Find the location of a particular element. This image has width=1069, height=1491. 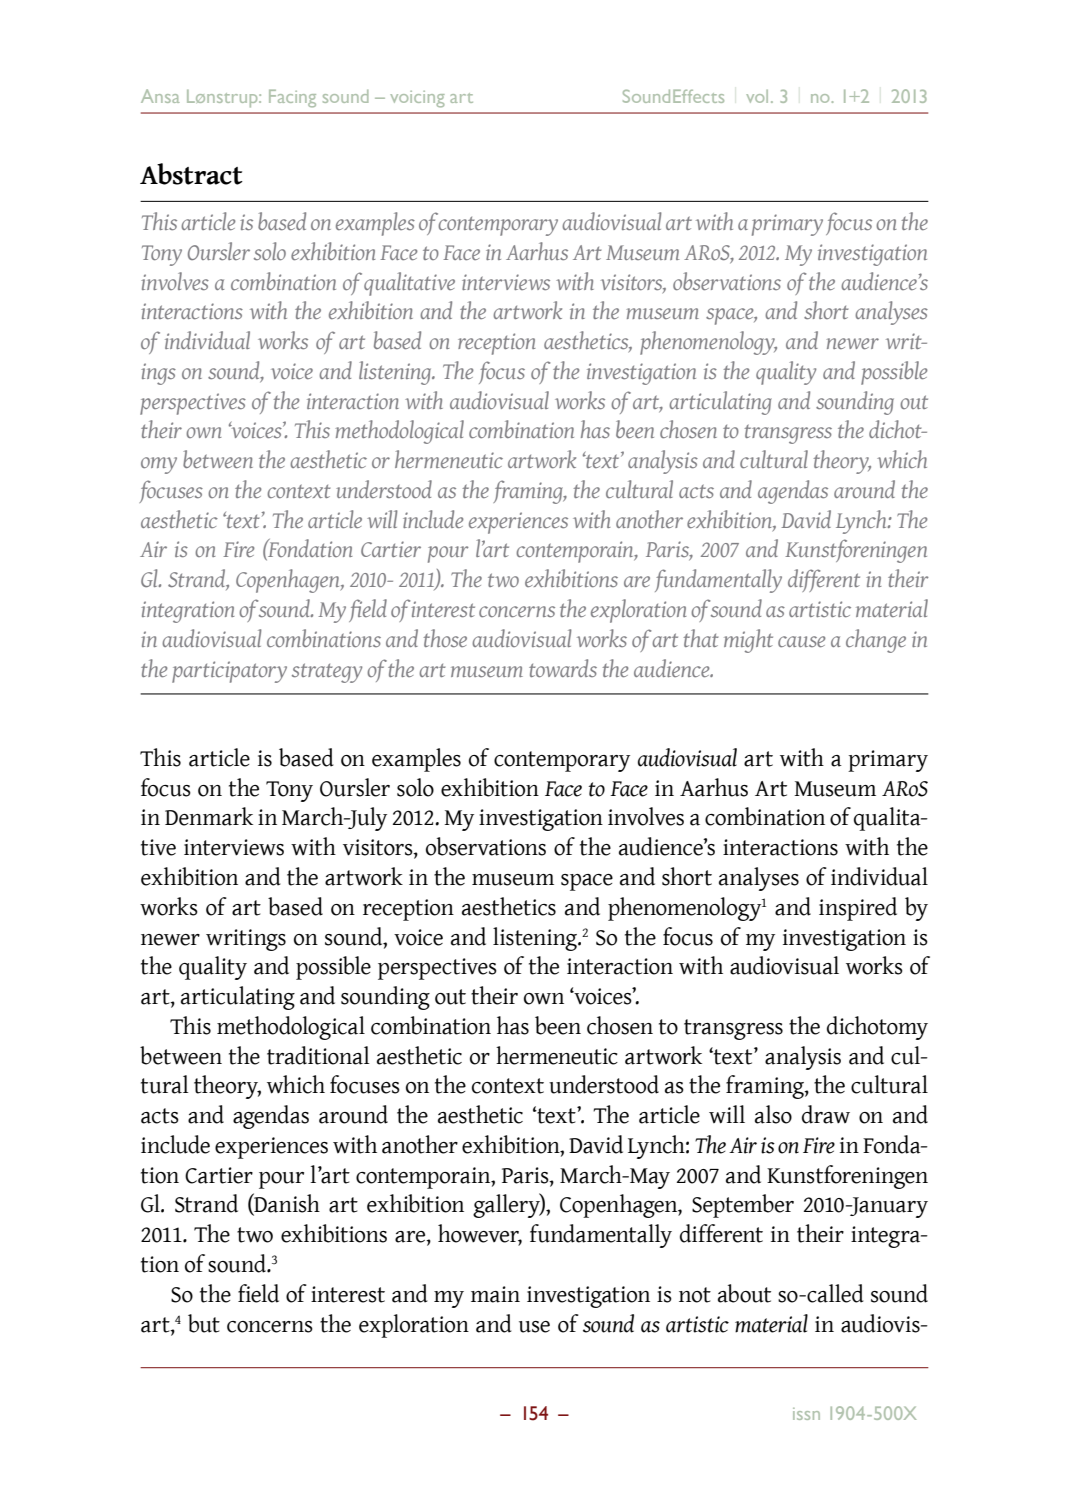

cause is located at coordinates (802, 641).
